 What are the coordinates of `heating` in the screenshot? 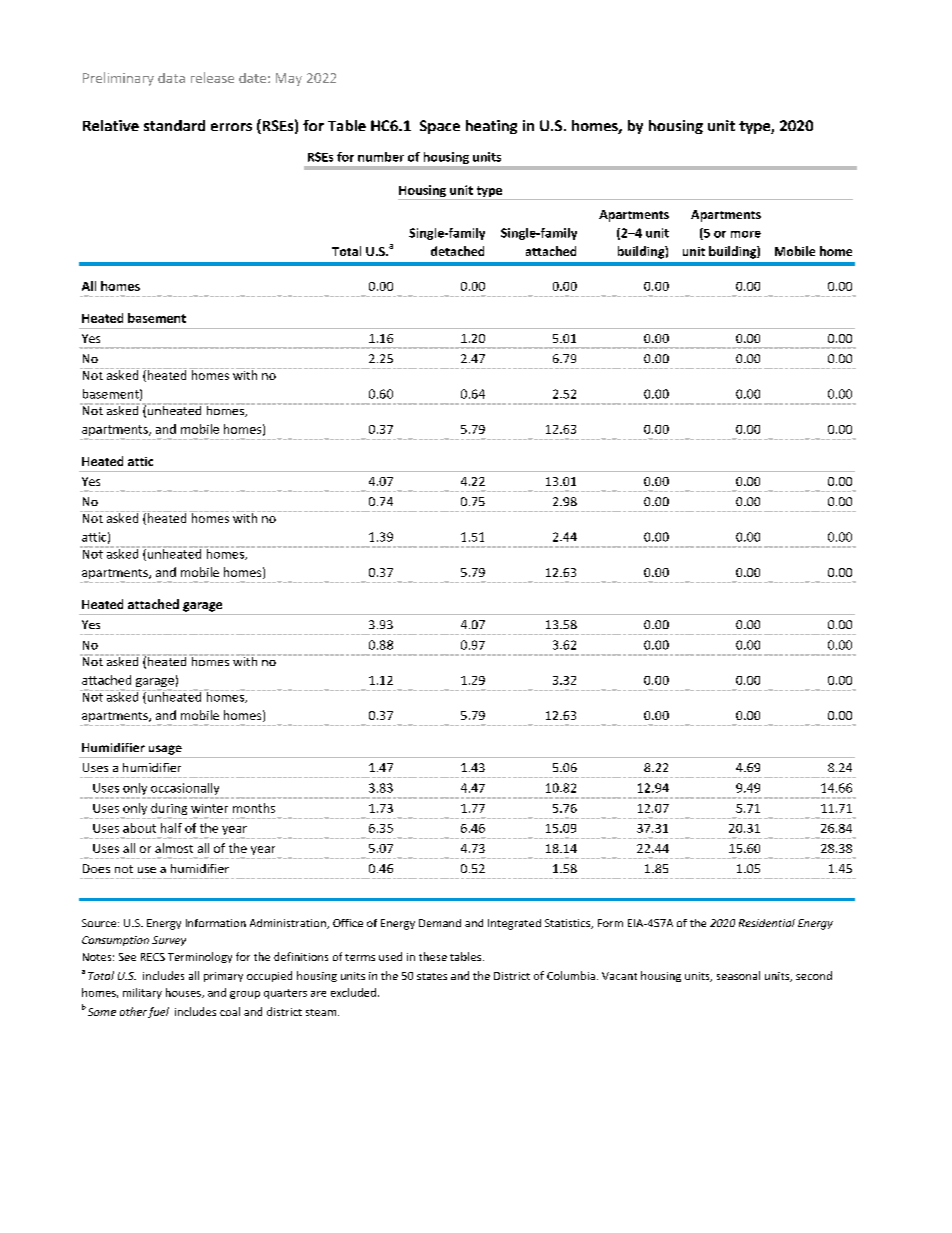 It's located at (491, 127).
